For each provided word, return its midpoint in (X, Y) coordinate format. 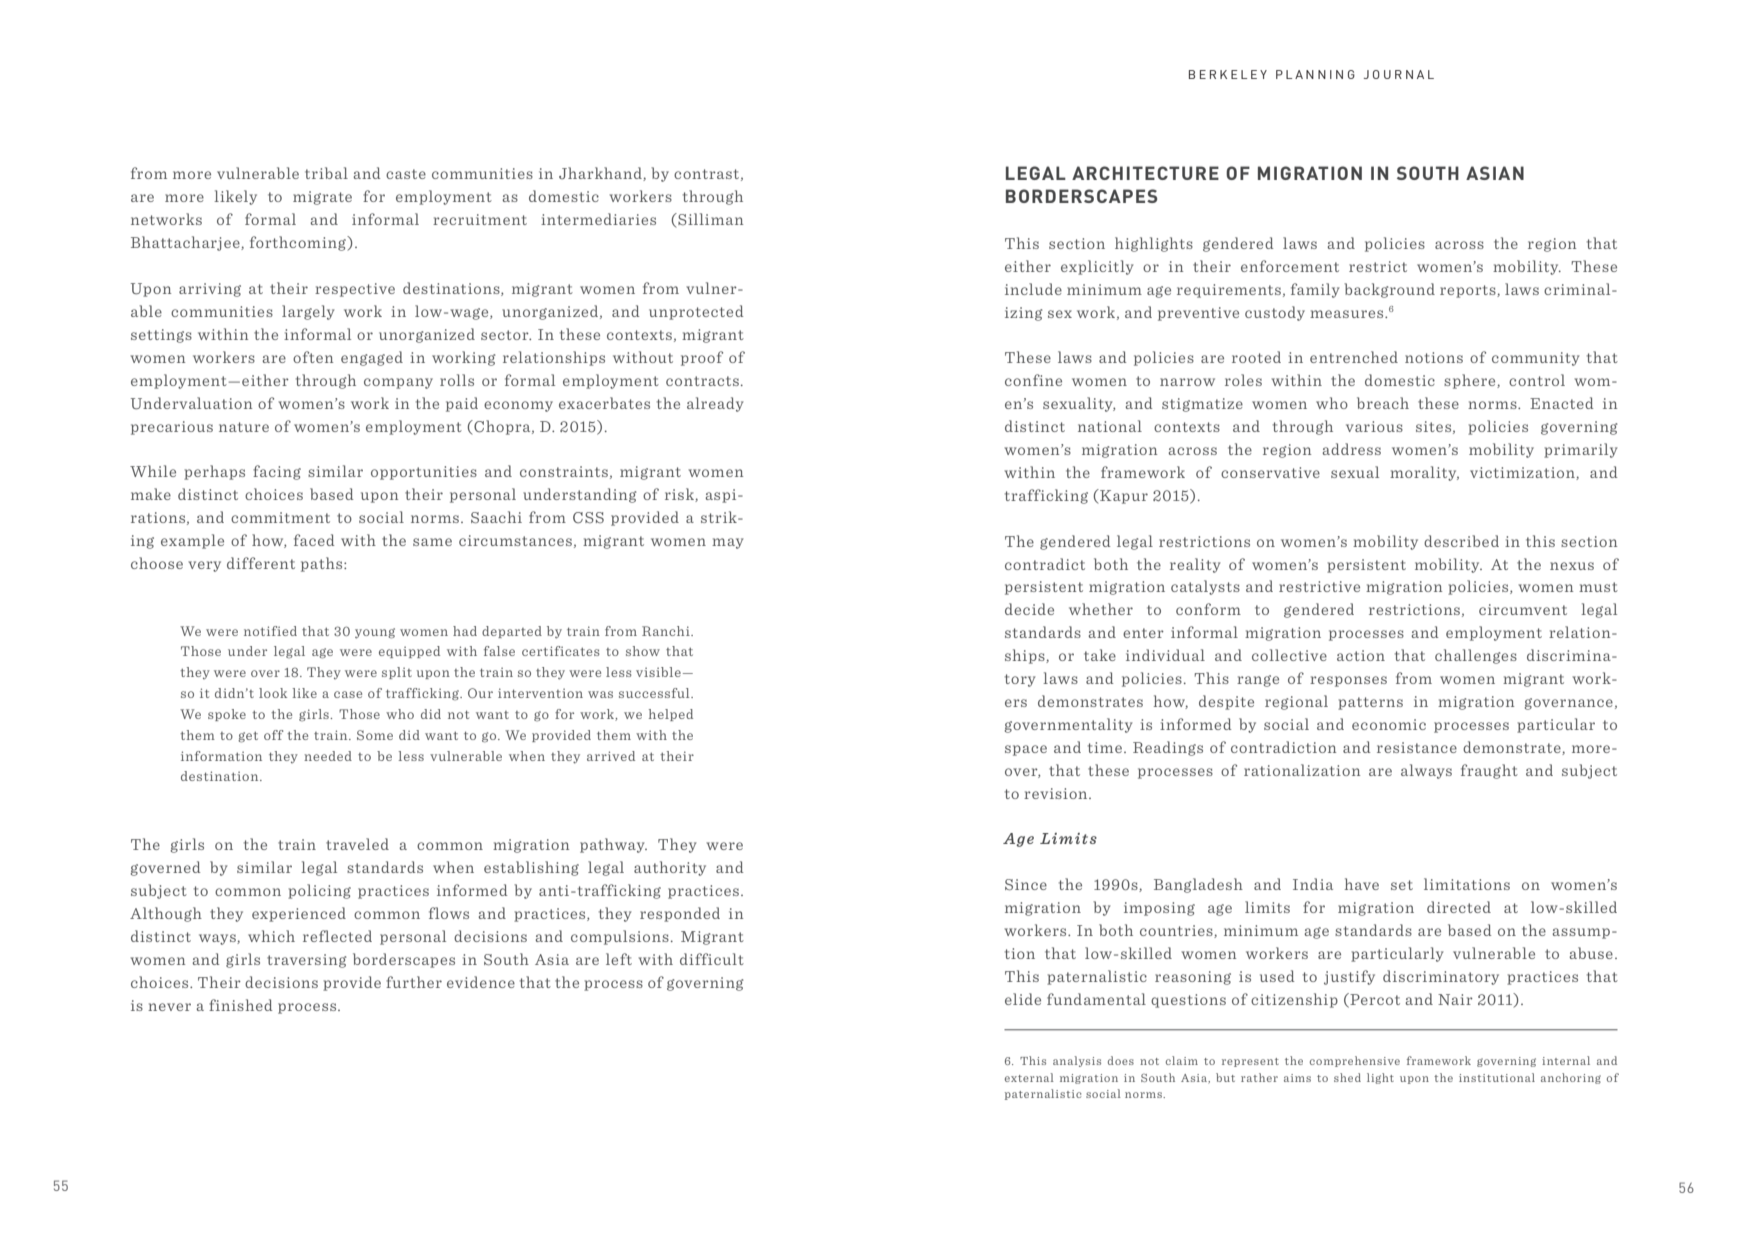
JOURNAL (1399, 74)
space (1026, 750)
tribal (326, 173)
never (169, 1007)
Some (375, 735)
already (715, 404)
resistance (1417, 747)
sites (1435, 427)
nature (244, 427)
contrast (708, 175)
